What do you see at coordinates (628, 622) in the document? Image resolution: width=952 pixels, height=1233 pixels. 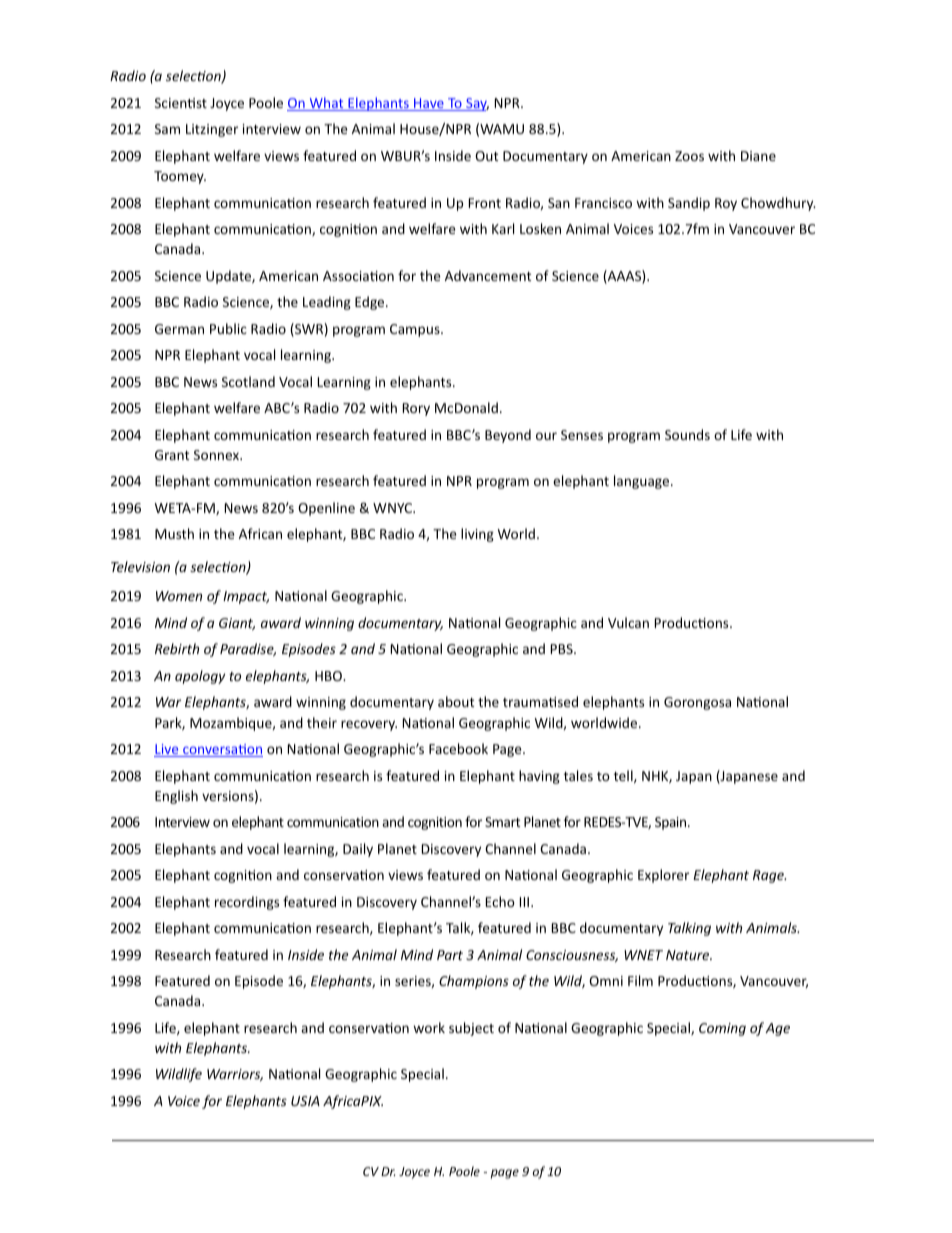 I see `Vulcan` at bounding box center [628, 622].
